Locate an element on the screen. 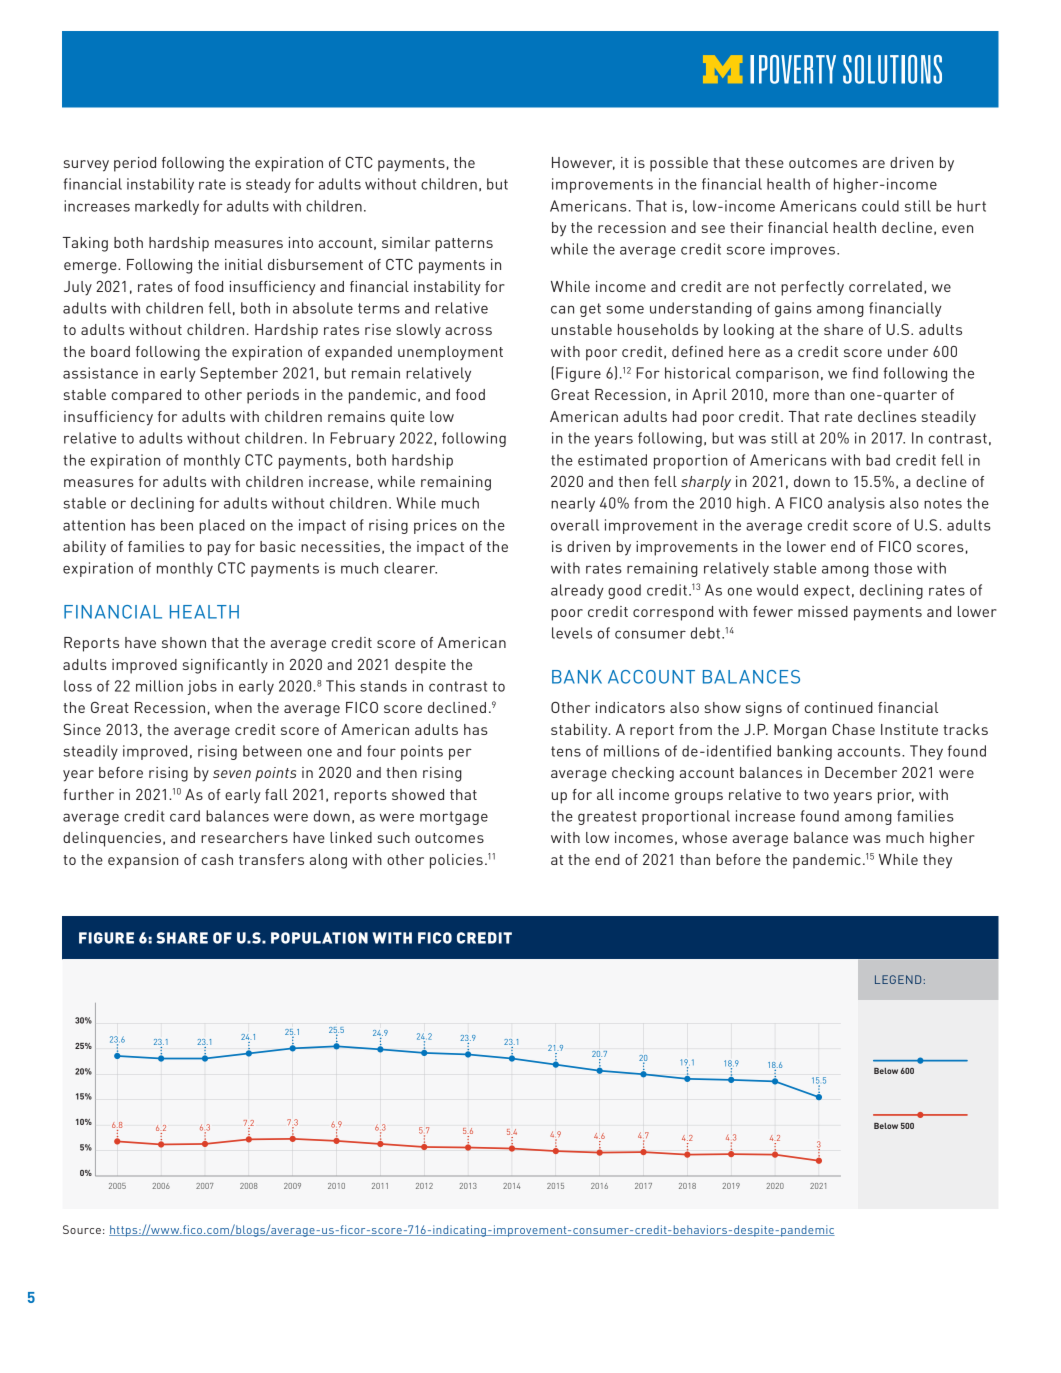 The image size is (1061, 1373). could is located at coordinates (880, 206).
